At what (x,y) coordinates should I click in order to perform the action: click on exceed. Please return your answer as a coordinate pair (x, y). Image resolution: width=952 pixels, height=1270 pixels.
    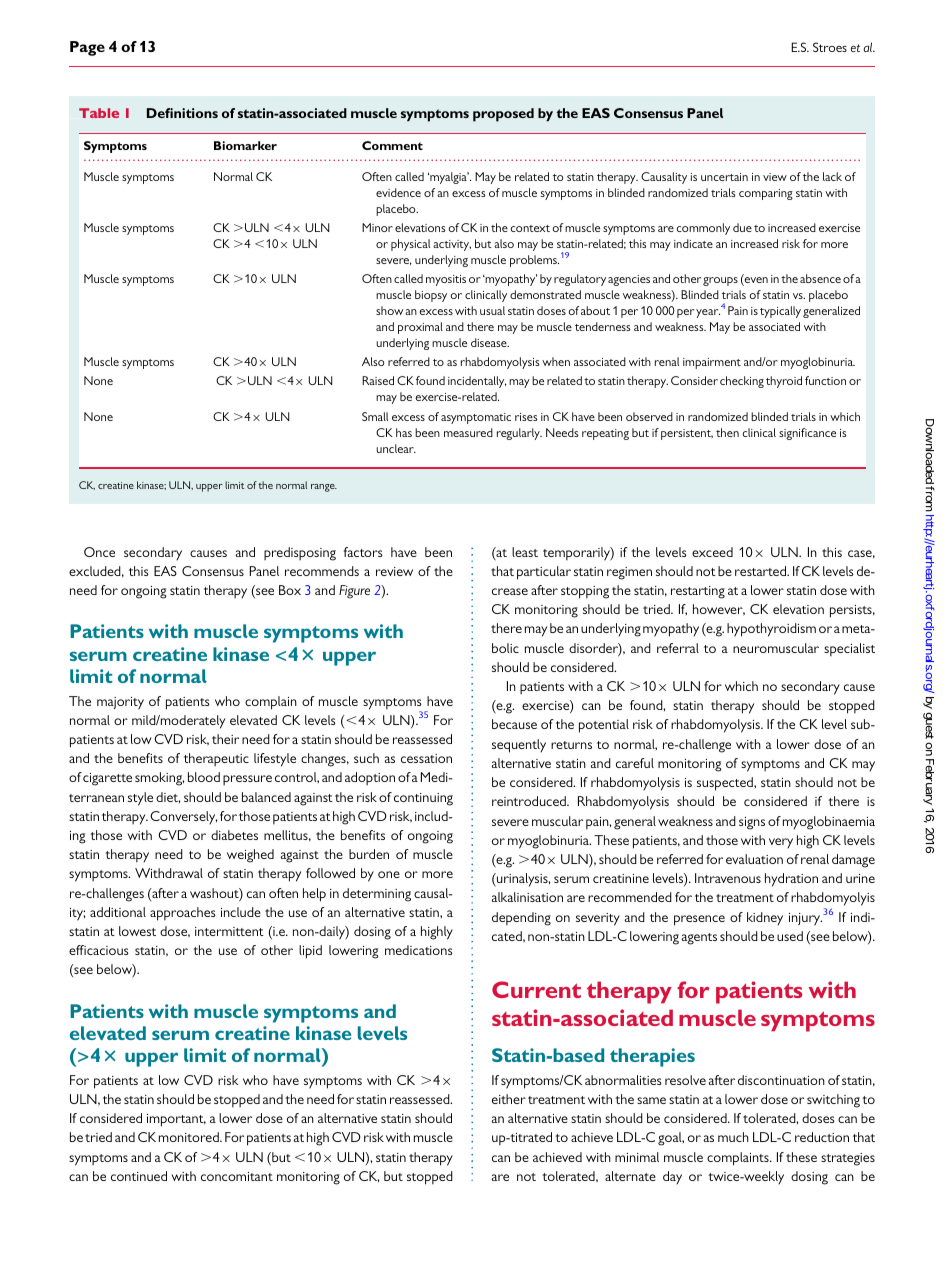
    Looking at the image, I should click on (712, 552).
